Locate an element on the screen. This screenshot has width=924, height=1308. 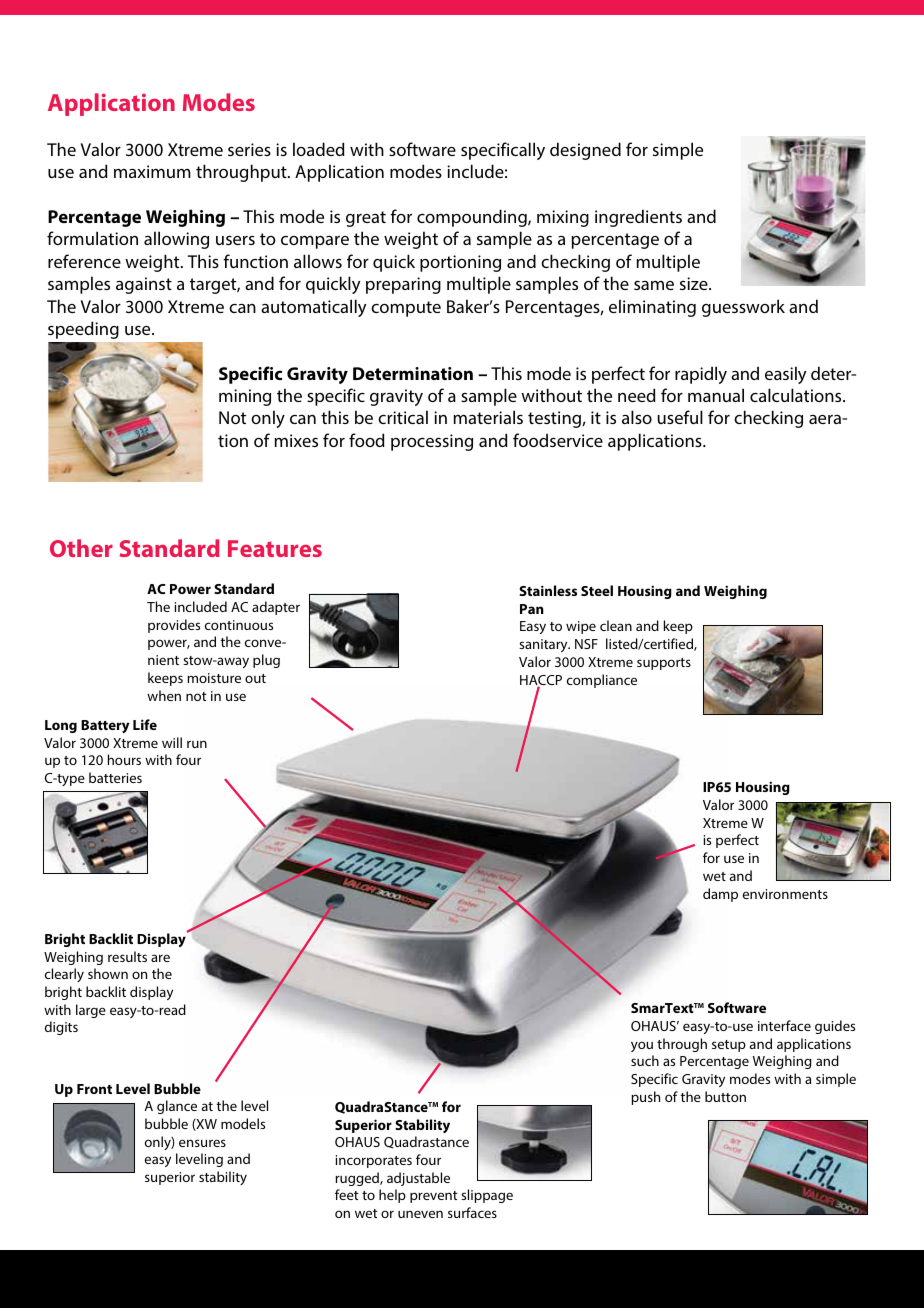
prevent is located at coordinates (434, 1197).
